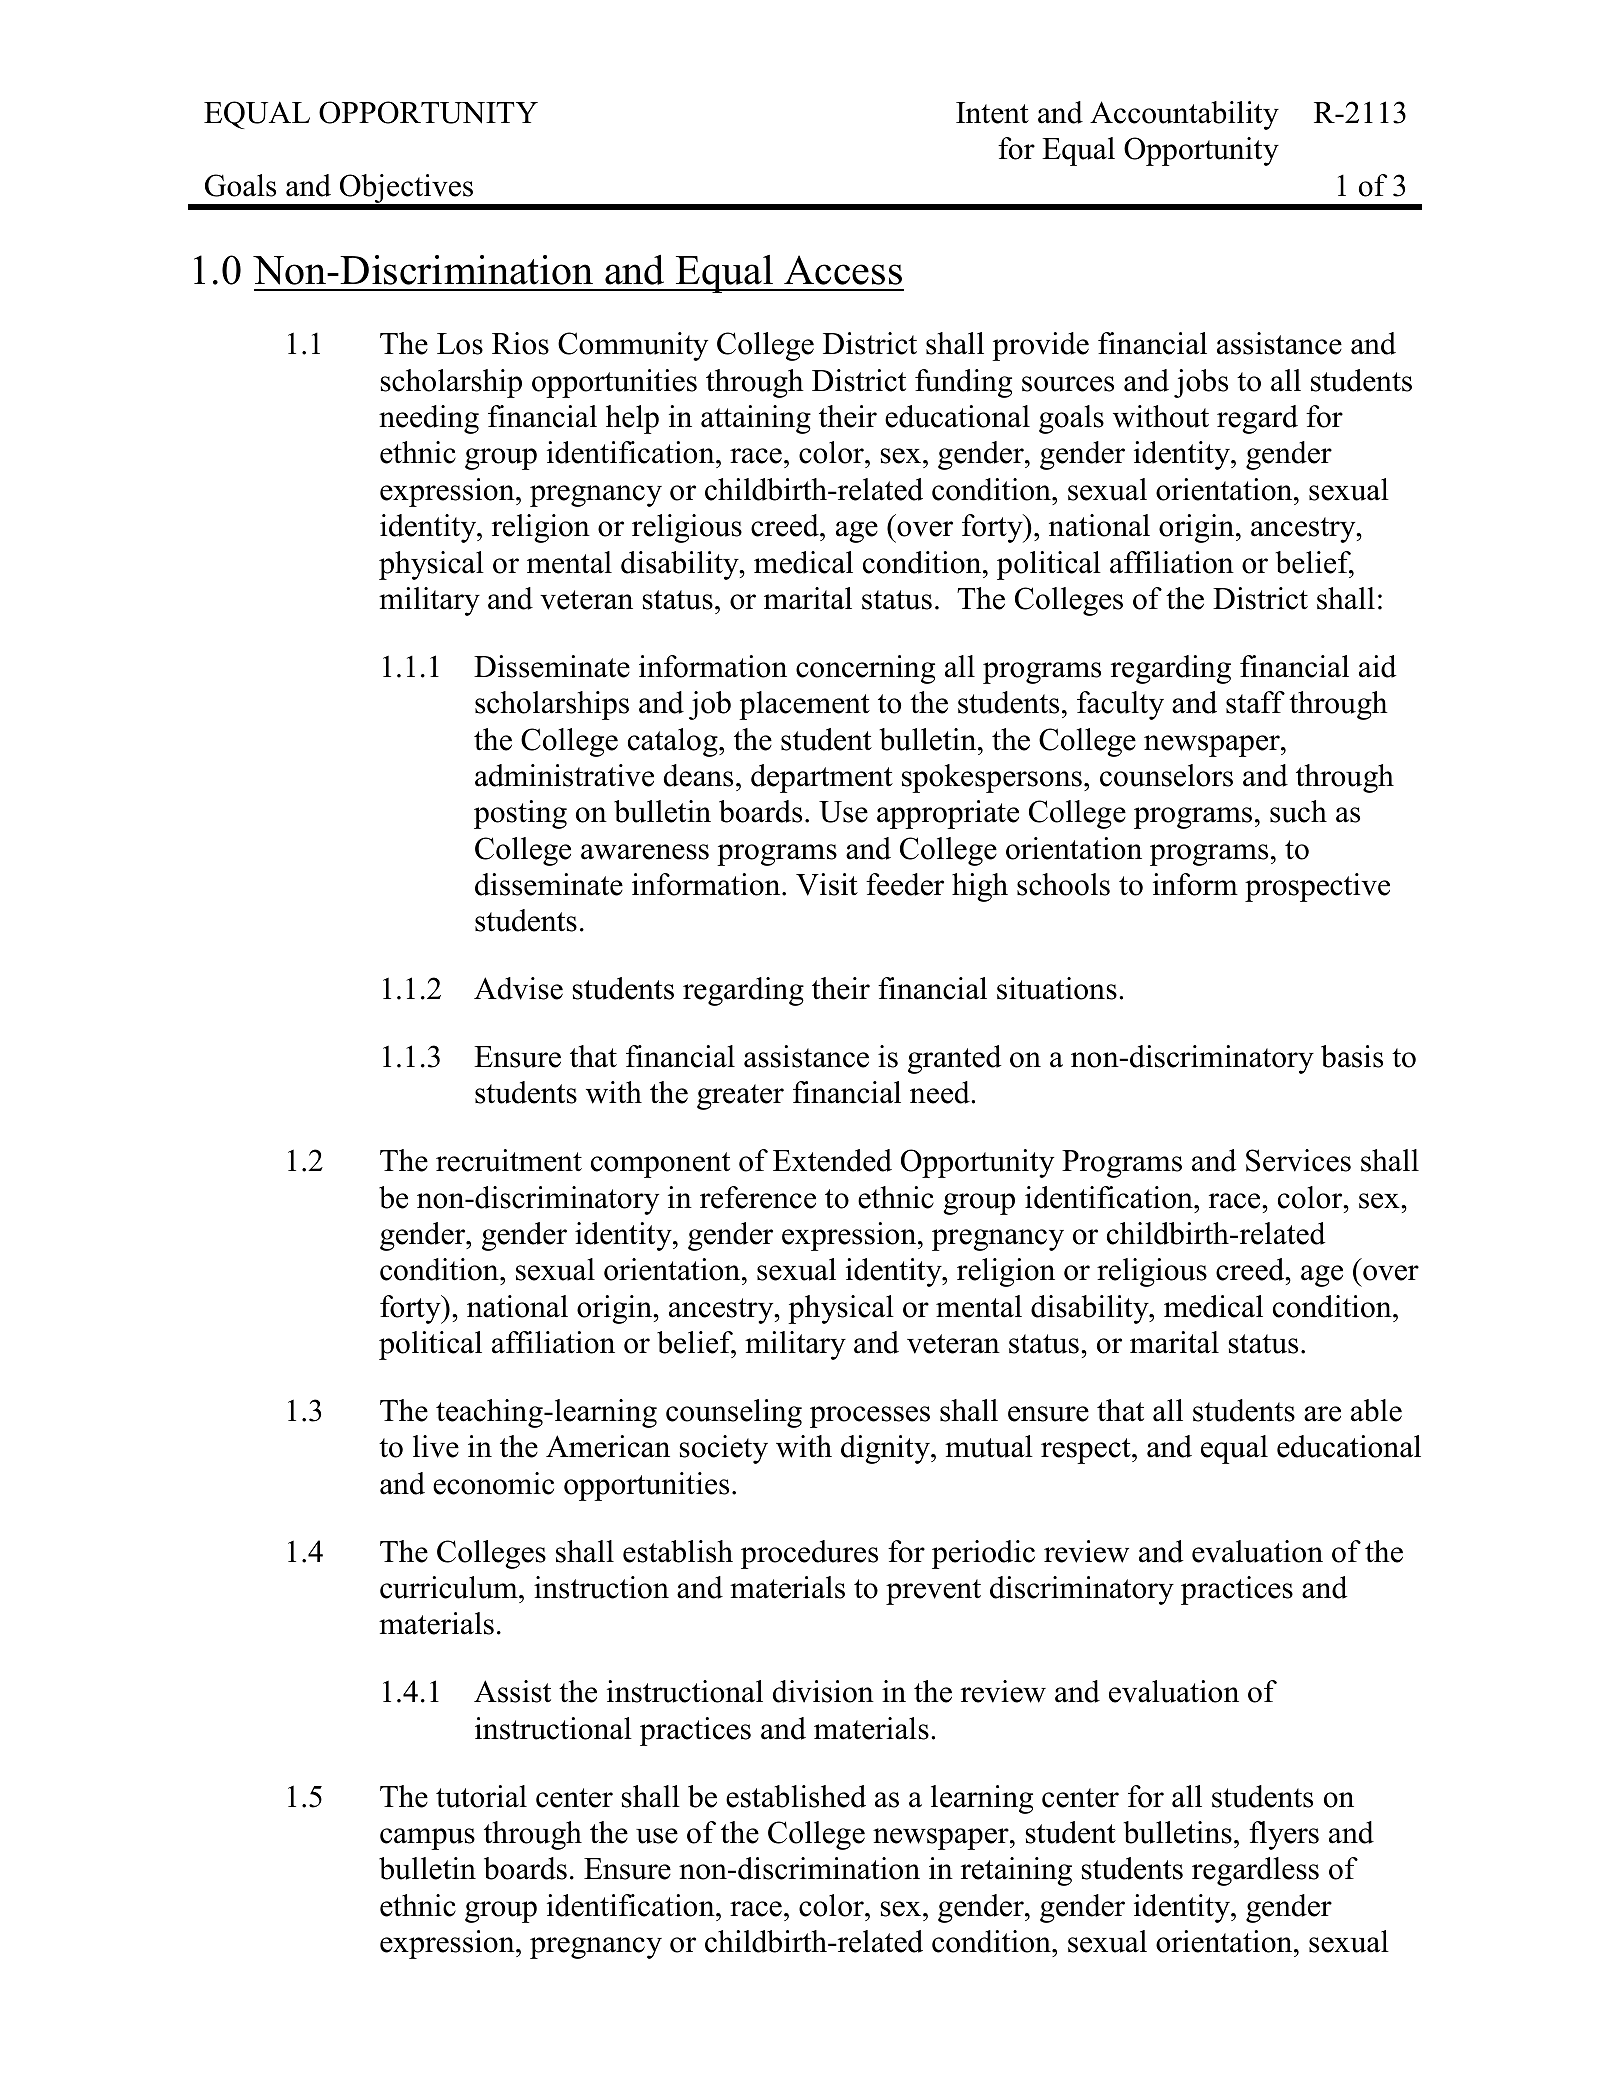 The height and width of the image is (2086, 1612). What do you see at coordinates (1184, 115) in the image?
I see `Accountability` at bounding box center [1184, 115].
